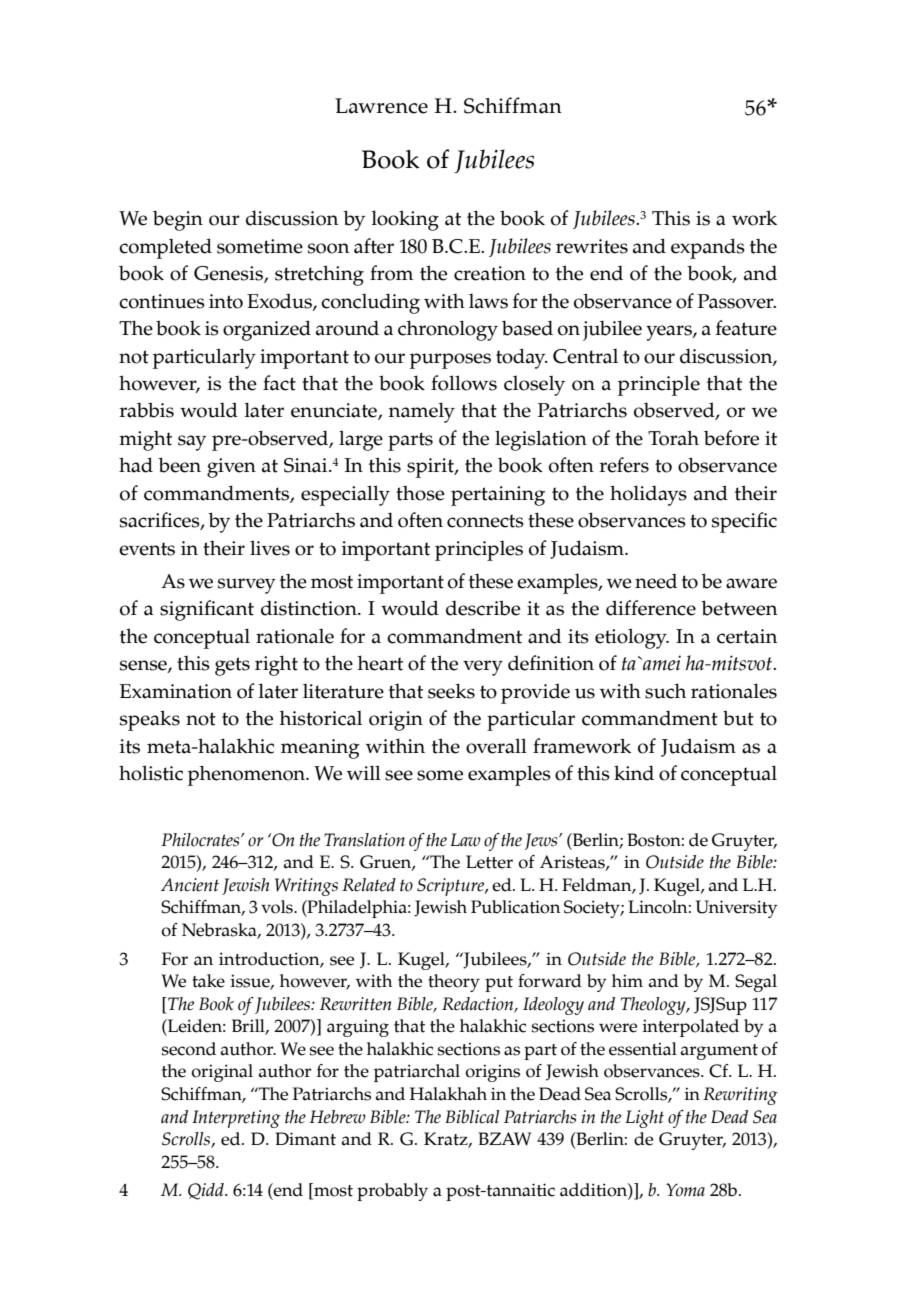 This screenshot has height=1316, width=897. What do you see at coordinates (634, 773) in the screenshot?
I see `kind` at bounding box center [634, 773].
